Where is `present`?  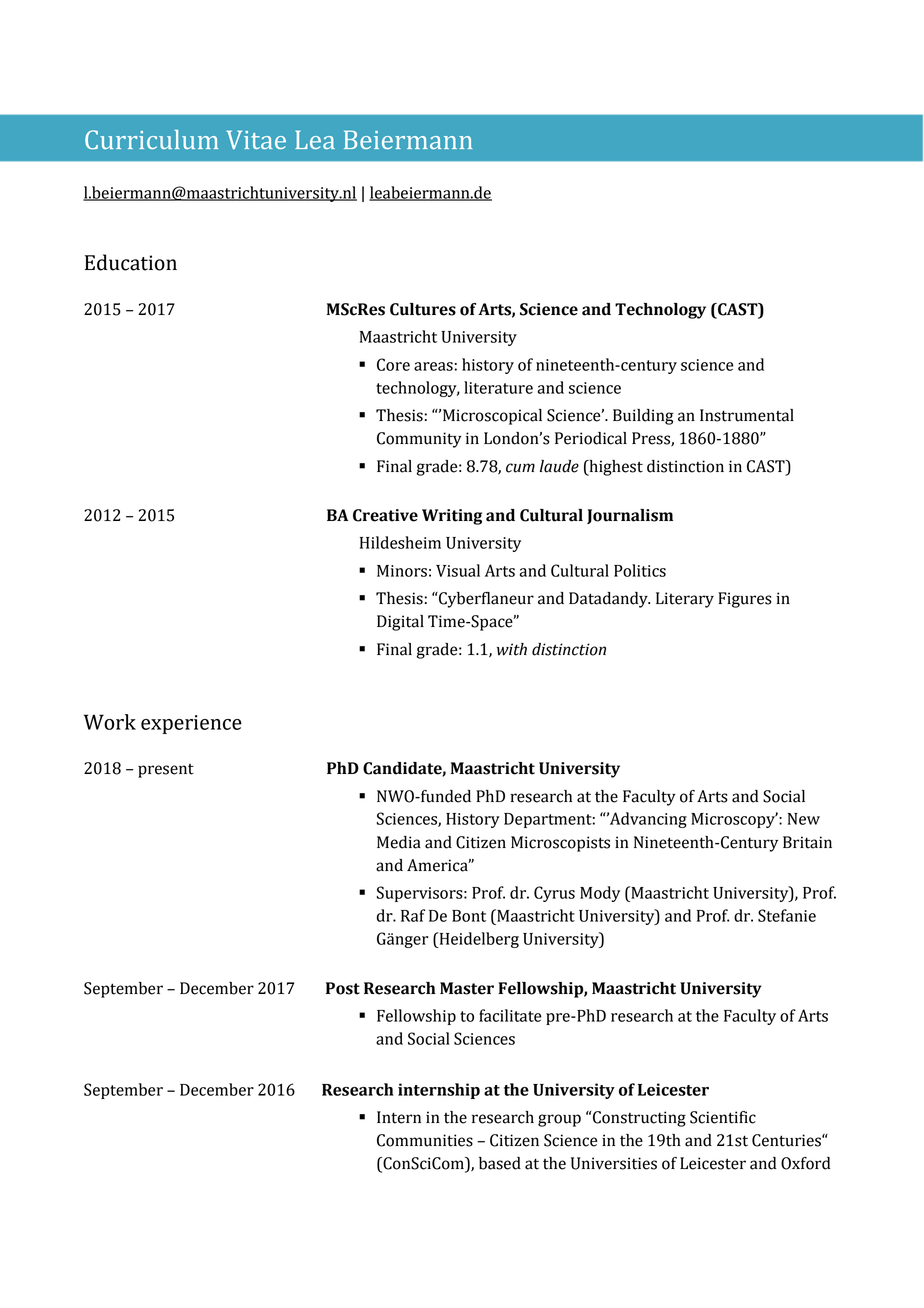
present is located at coordinates (166, 771).
